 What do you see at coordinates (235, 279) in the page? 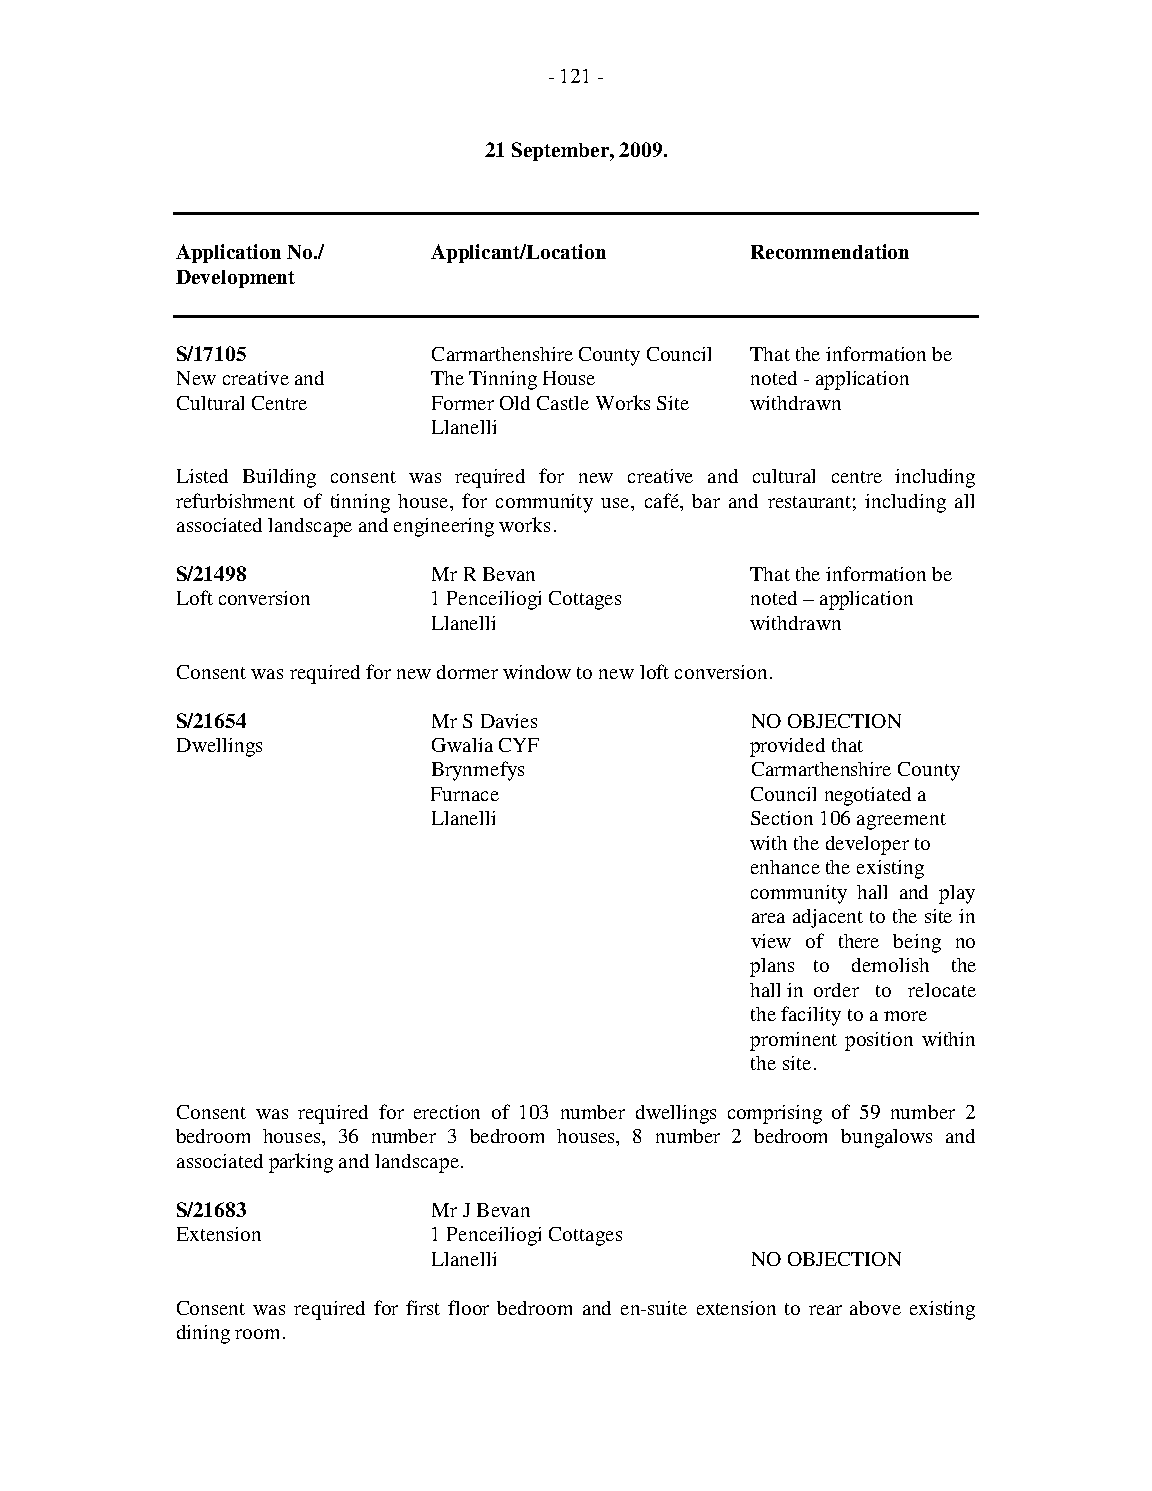
I see `Development` at bounding box center [235, 279].
